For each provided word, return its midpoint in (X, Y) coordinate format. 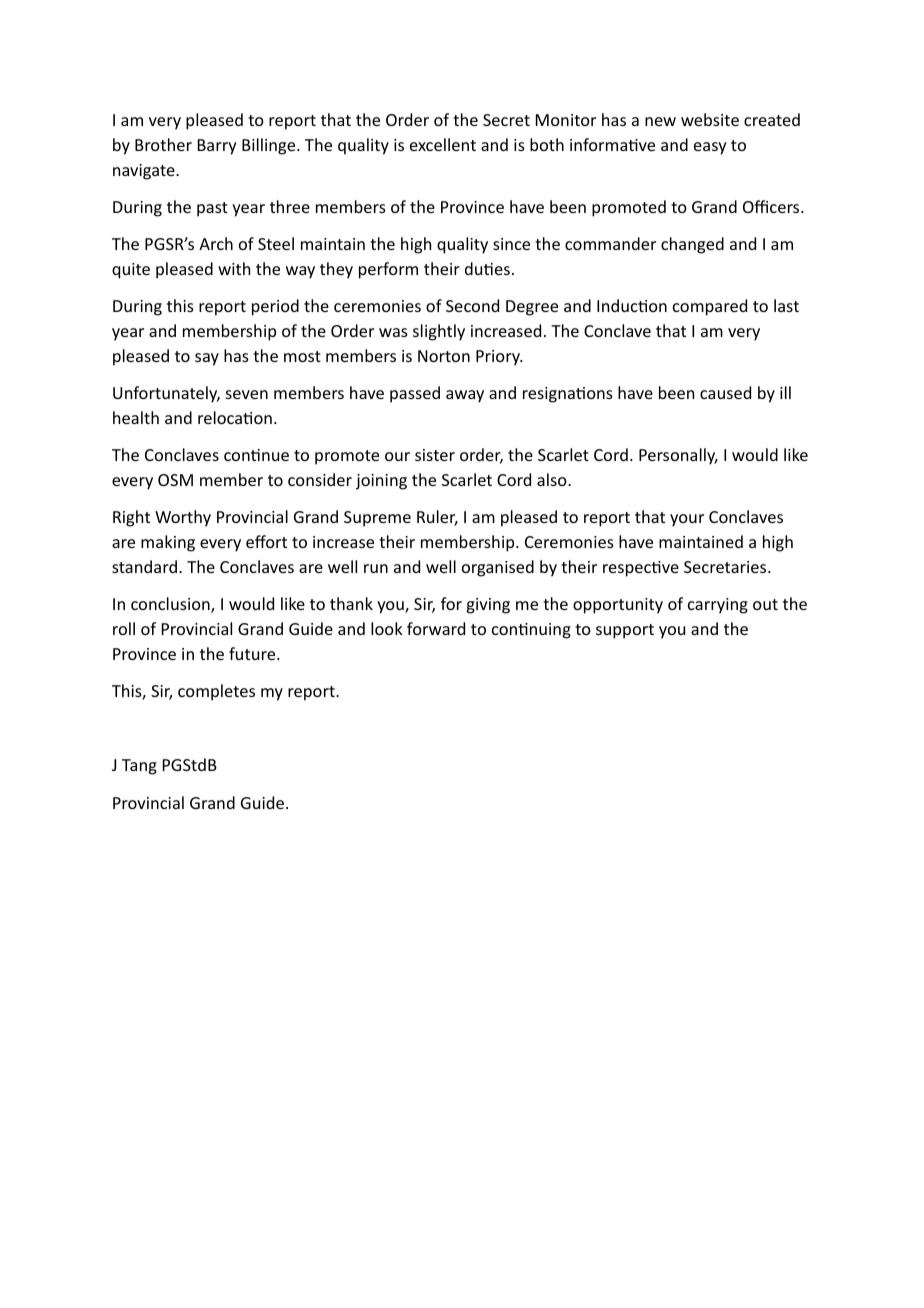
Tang (139, 767)
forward (436, 628)
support (625, 631)
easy (710, 148)
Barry (217, 147)
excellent (443, 144)
